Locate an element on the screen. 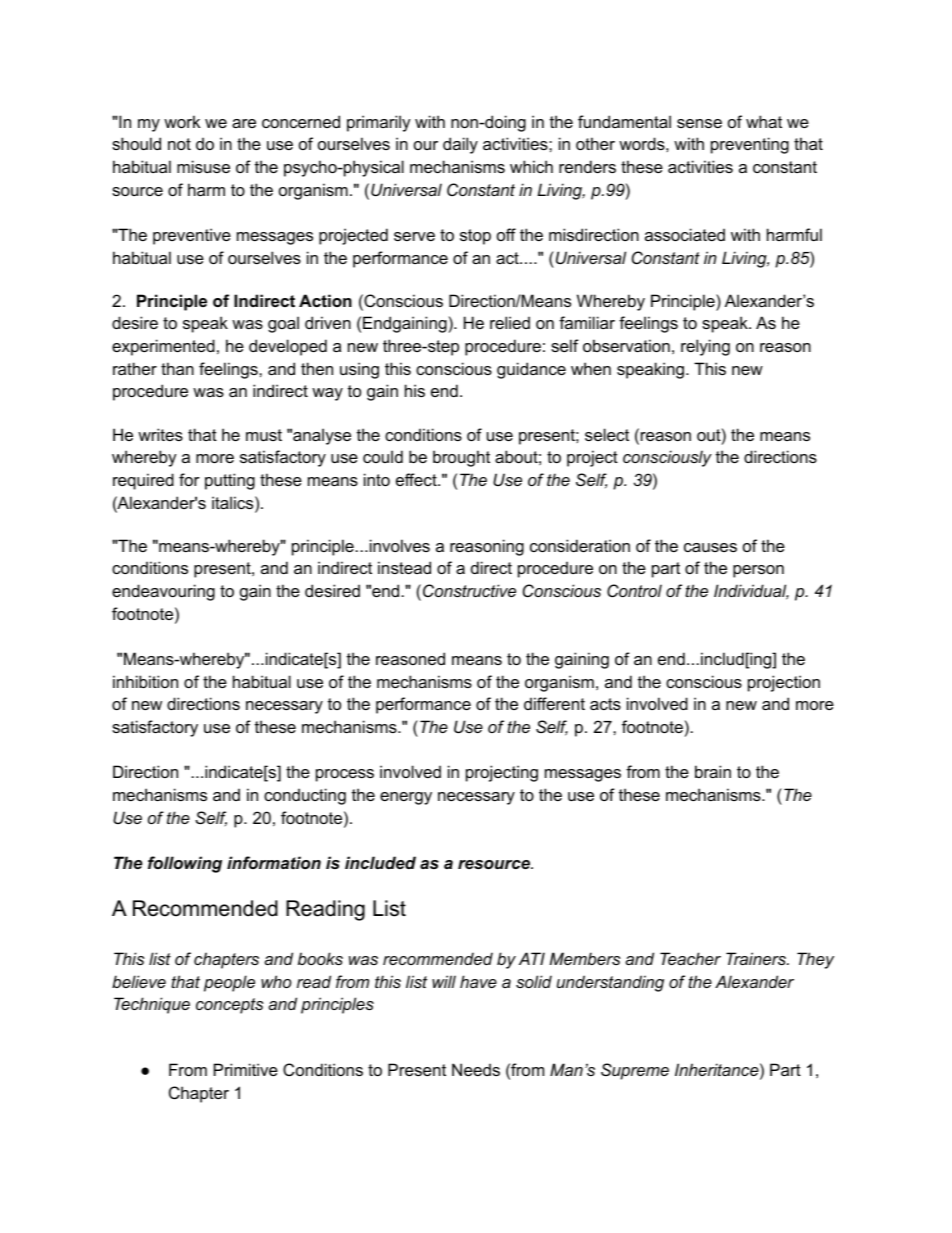  brought is located at coordinates (461, 458).
